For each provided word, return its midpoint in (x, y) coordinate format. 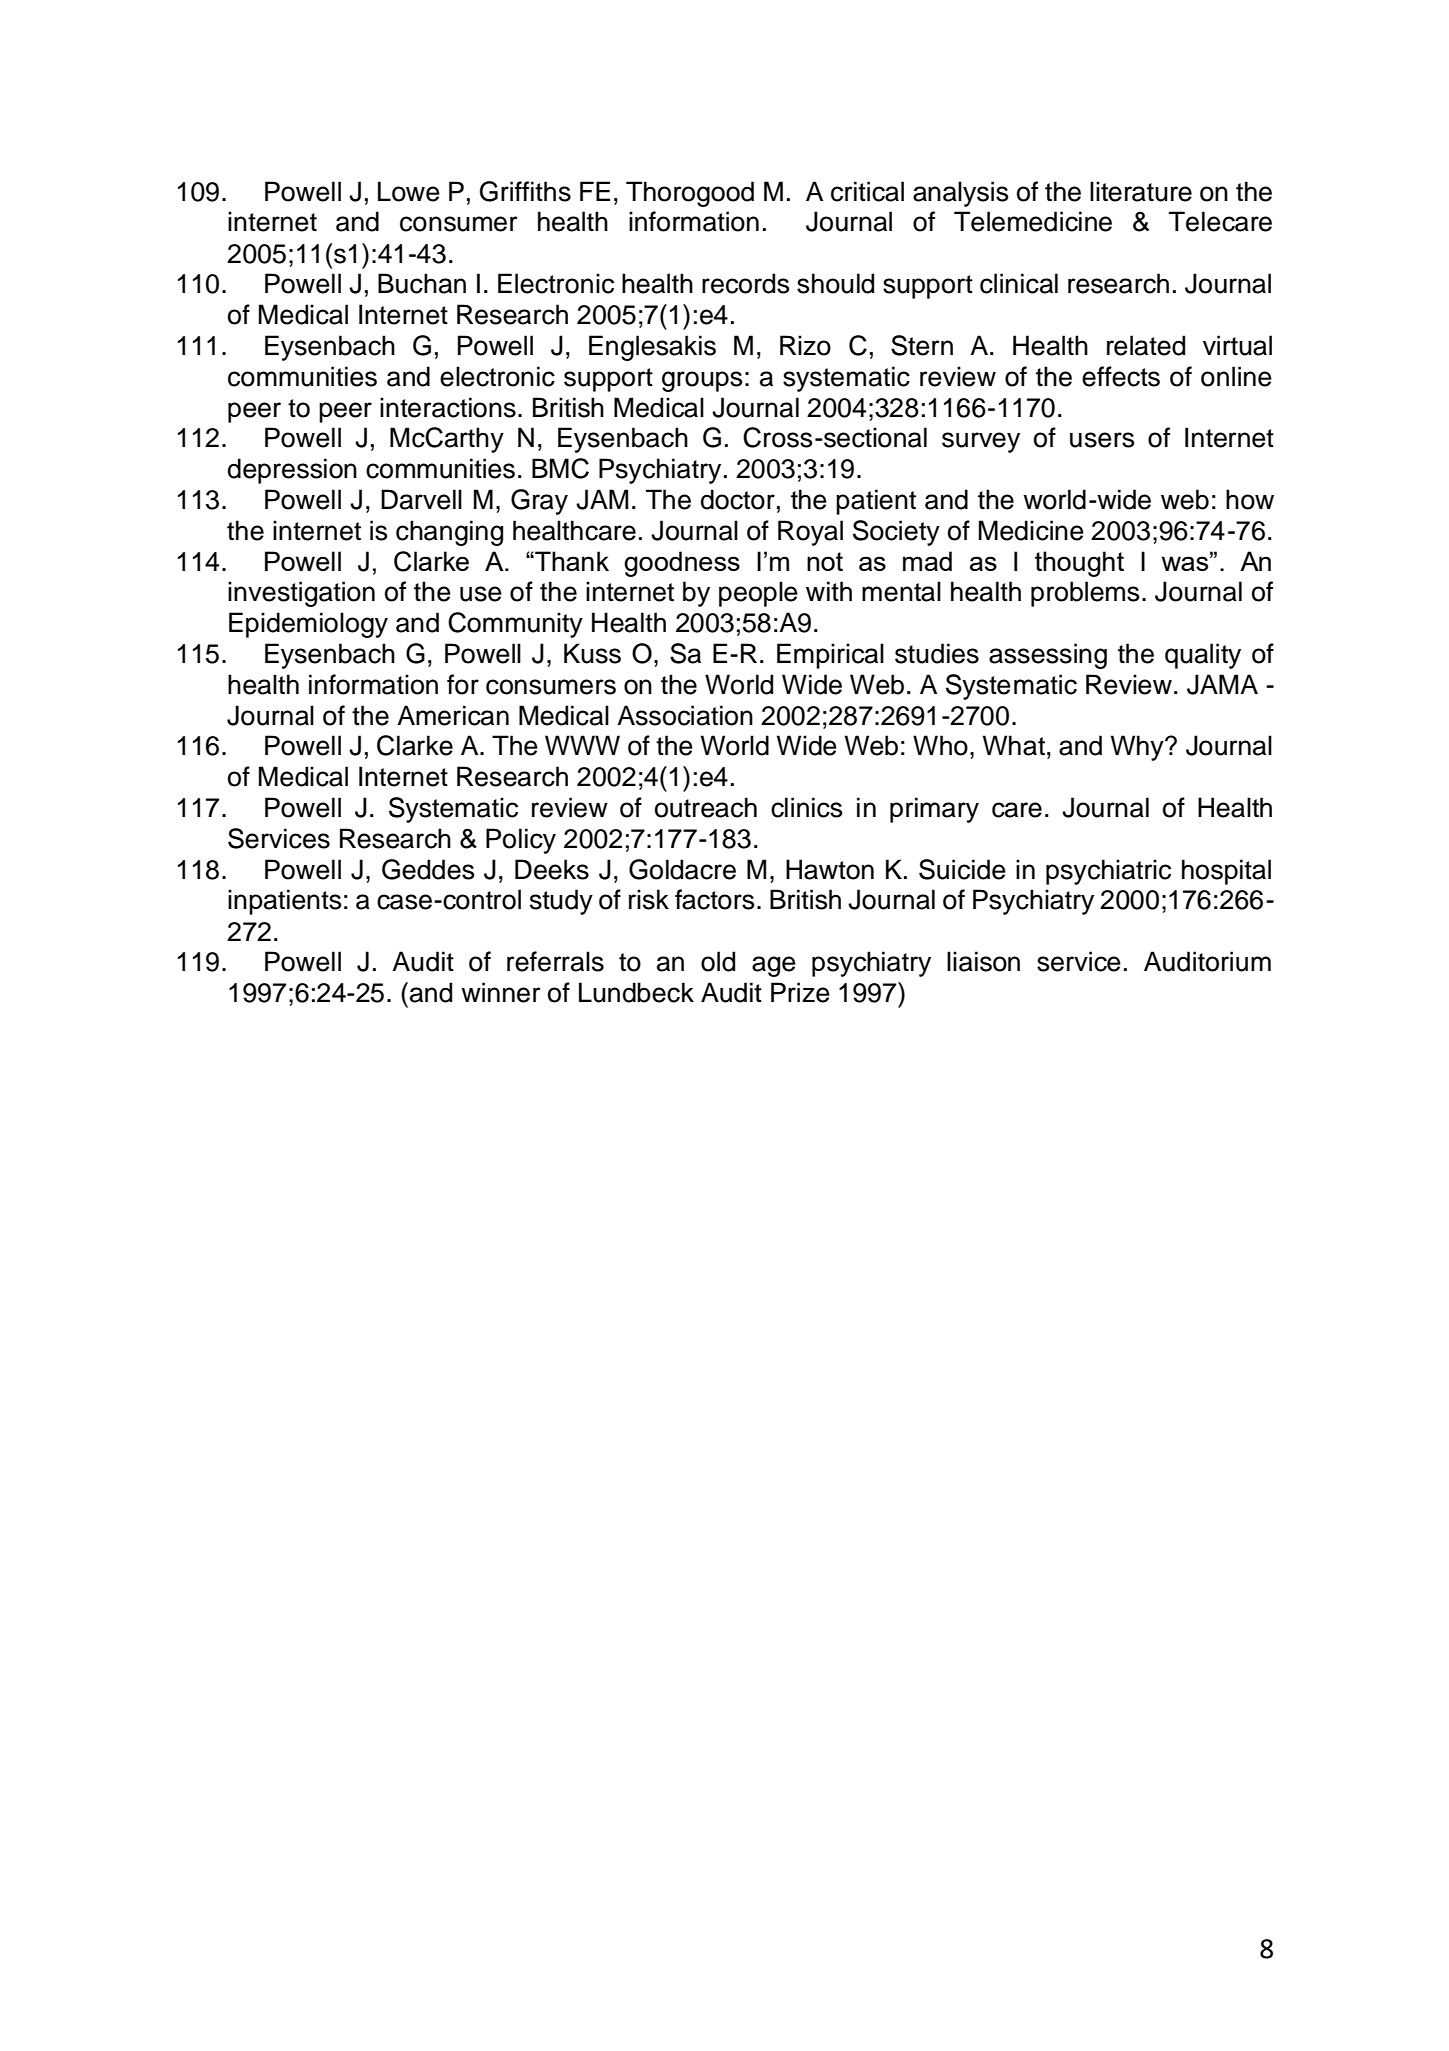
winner (501, 992)
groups (702, 381)
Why (1138, 748)
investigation (301, 594)
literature (1141, 191)
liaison (983, 961)
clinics (806, 807)
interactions (448, 407)
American (453, 715)
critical (867, 191)
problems (1085, 594)
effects (1121, 376)
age (774, 966)
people (758, 594)
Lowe (409, 191)
